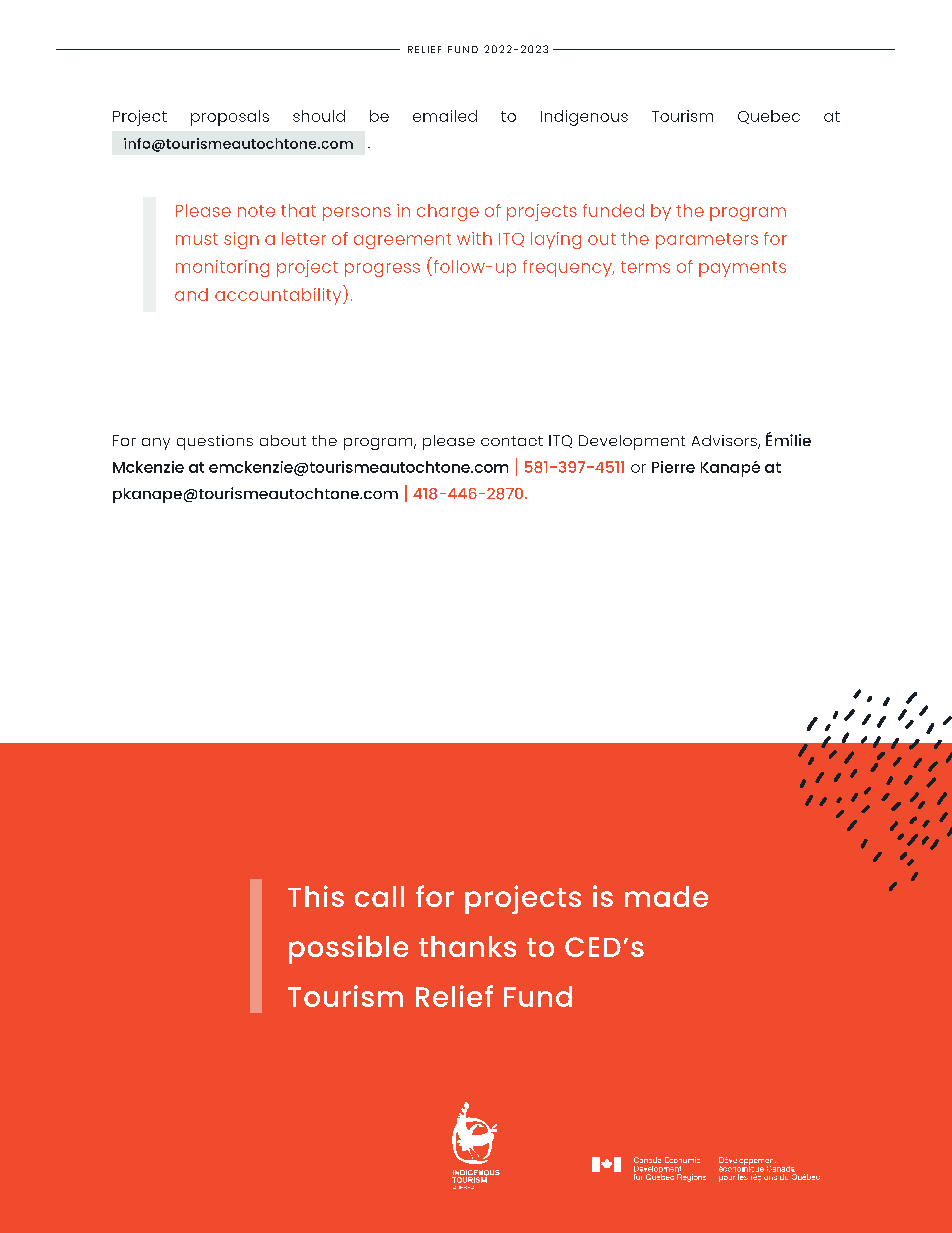 The image size is (952, 1233). I want to click on questions, so click(215, 442).
